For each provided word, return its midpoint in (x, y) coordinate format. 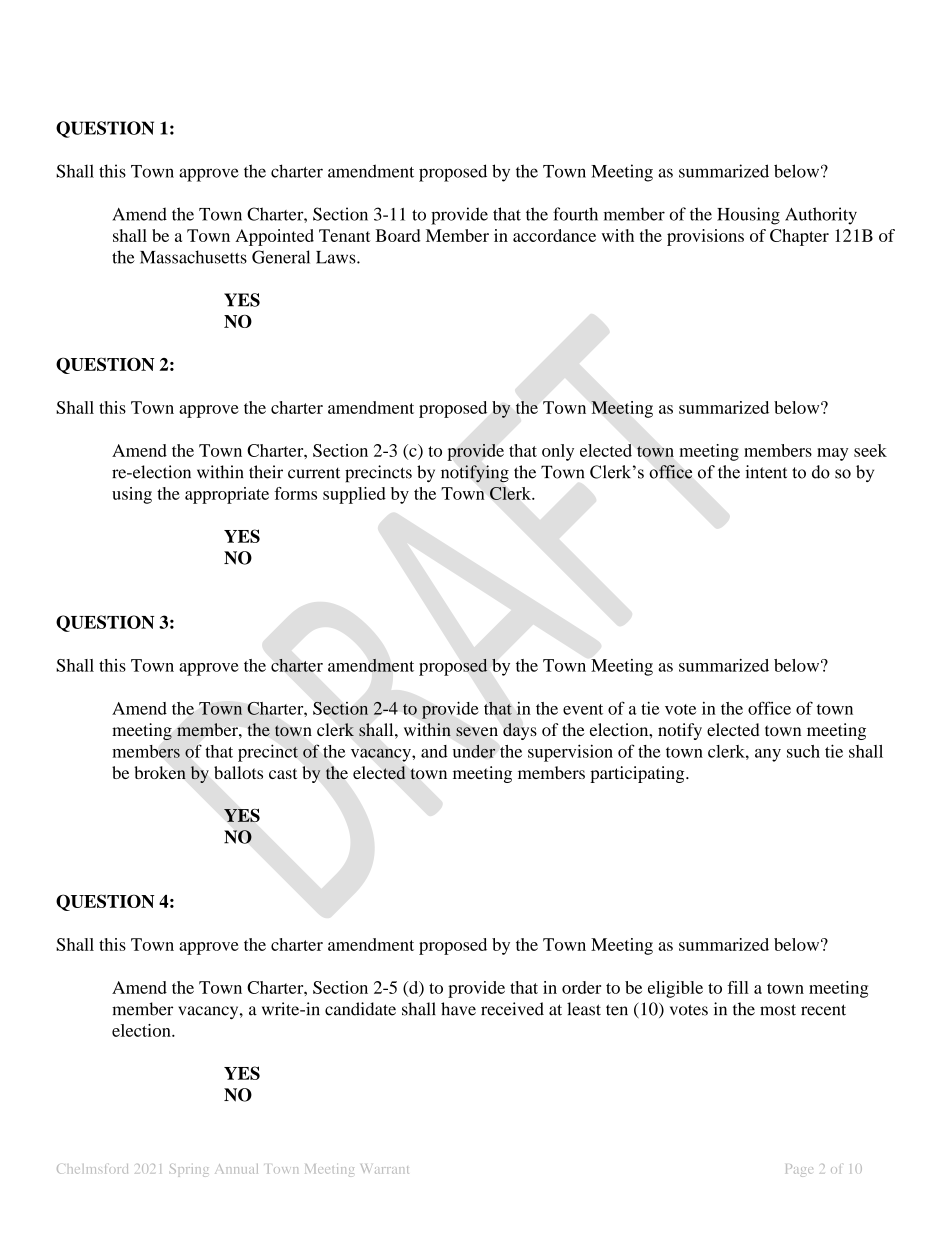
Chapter (799, 237)
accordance (554, 235)
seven (477, 731)
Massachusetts (193, 257)
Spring (189, 1170)
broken (160, 772)
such (803, 751)
